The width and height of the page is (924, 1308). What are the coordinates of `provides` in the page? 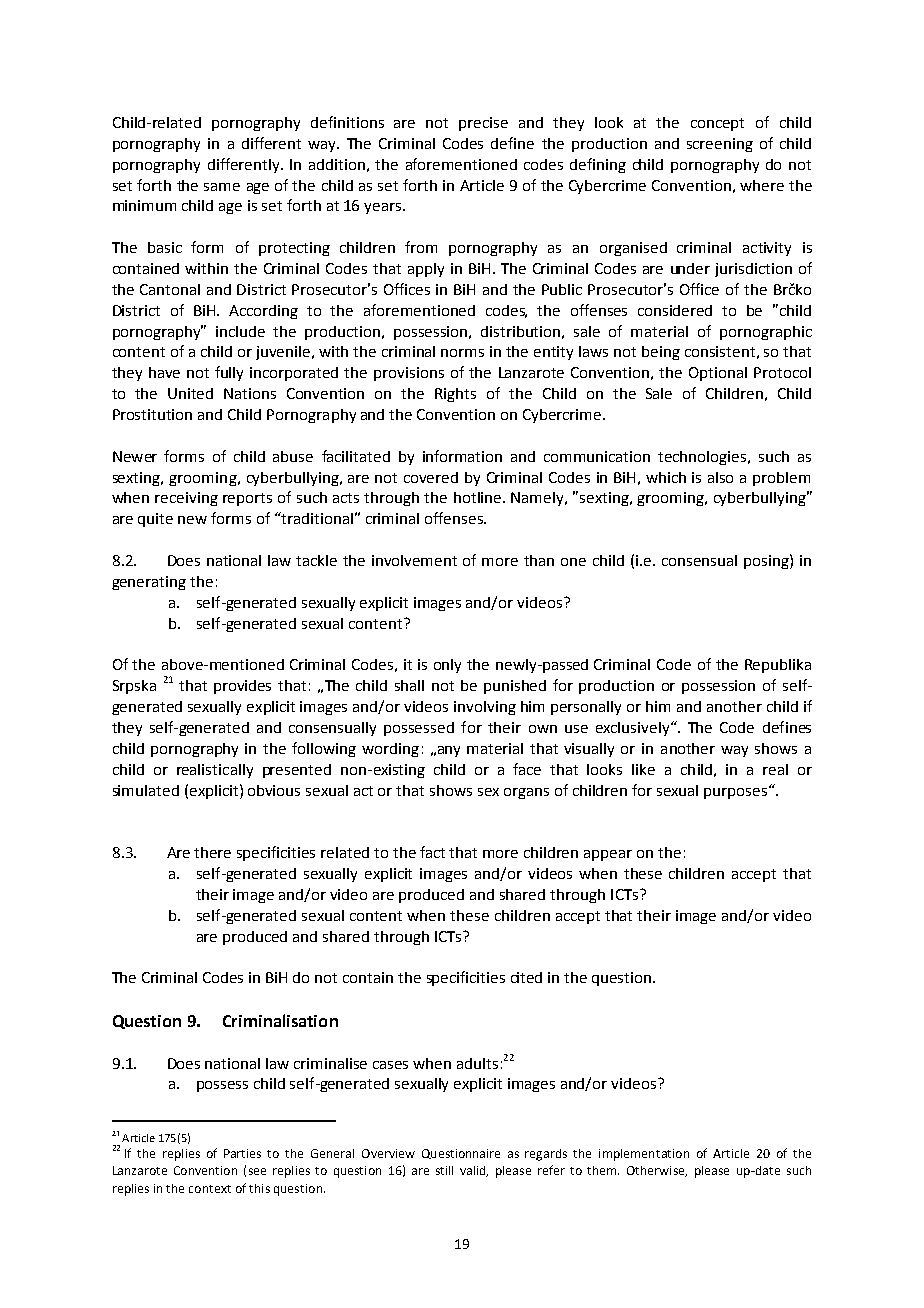 It's located at (242, 687).
